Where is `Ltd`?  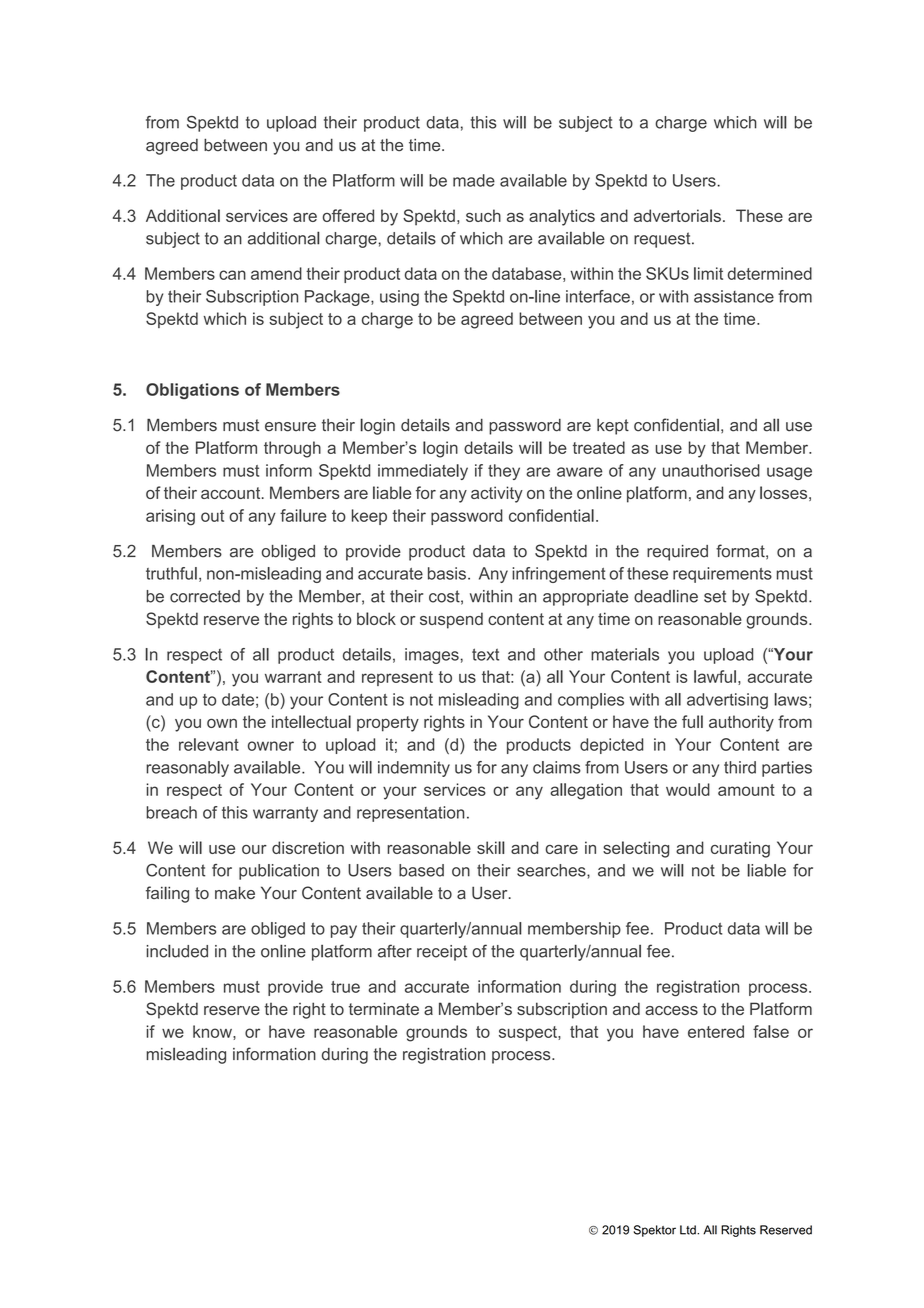 Ltd is located at coordinates (689, 1230).
